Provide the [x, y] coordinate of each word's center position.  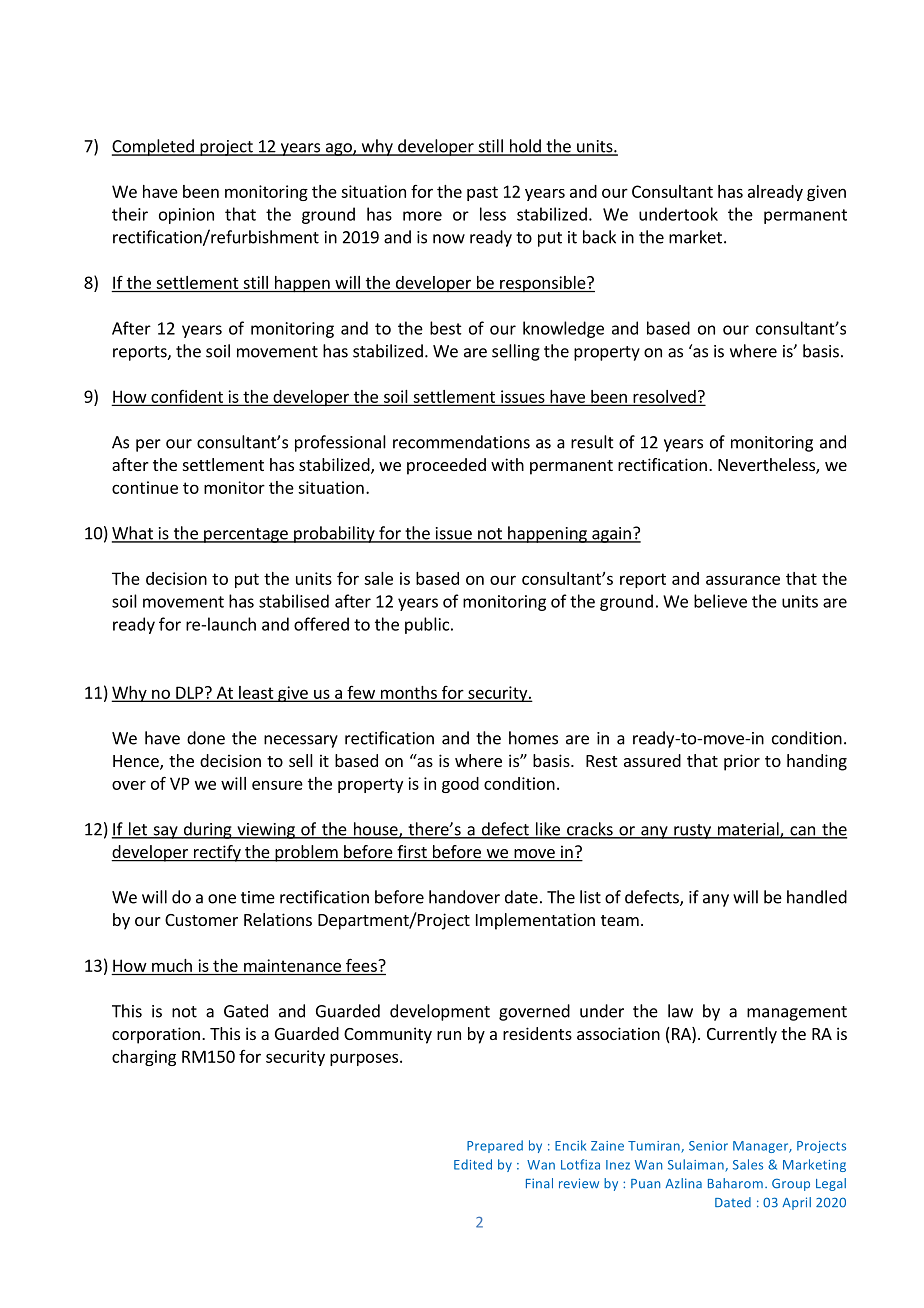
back [599, 237]
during [207, 830]
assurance [743, 580]
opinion [186, 216]
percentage [246, 535]
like [548, 830]
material [748, 830]
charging [144, 1058]
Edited [473, 1164]
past [482, 193]
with [507, 464]
